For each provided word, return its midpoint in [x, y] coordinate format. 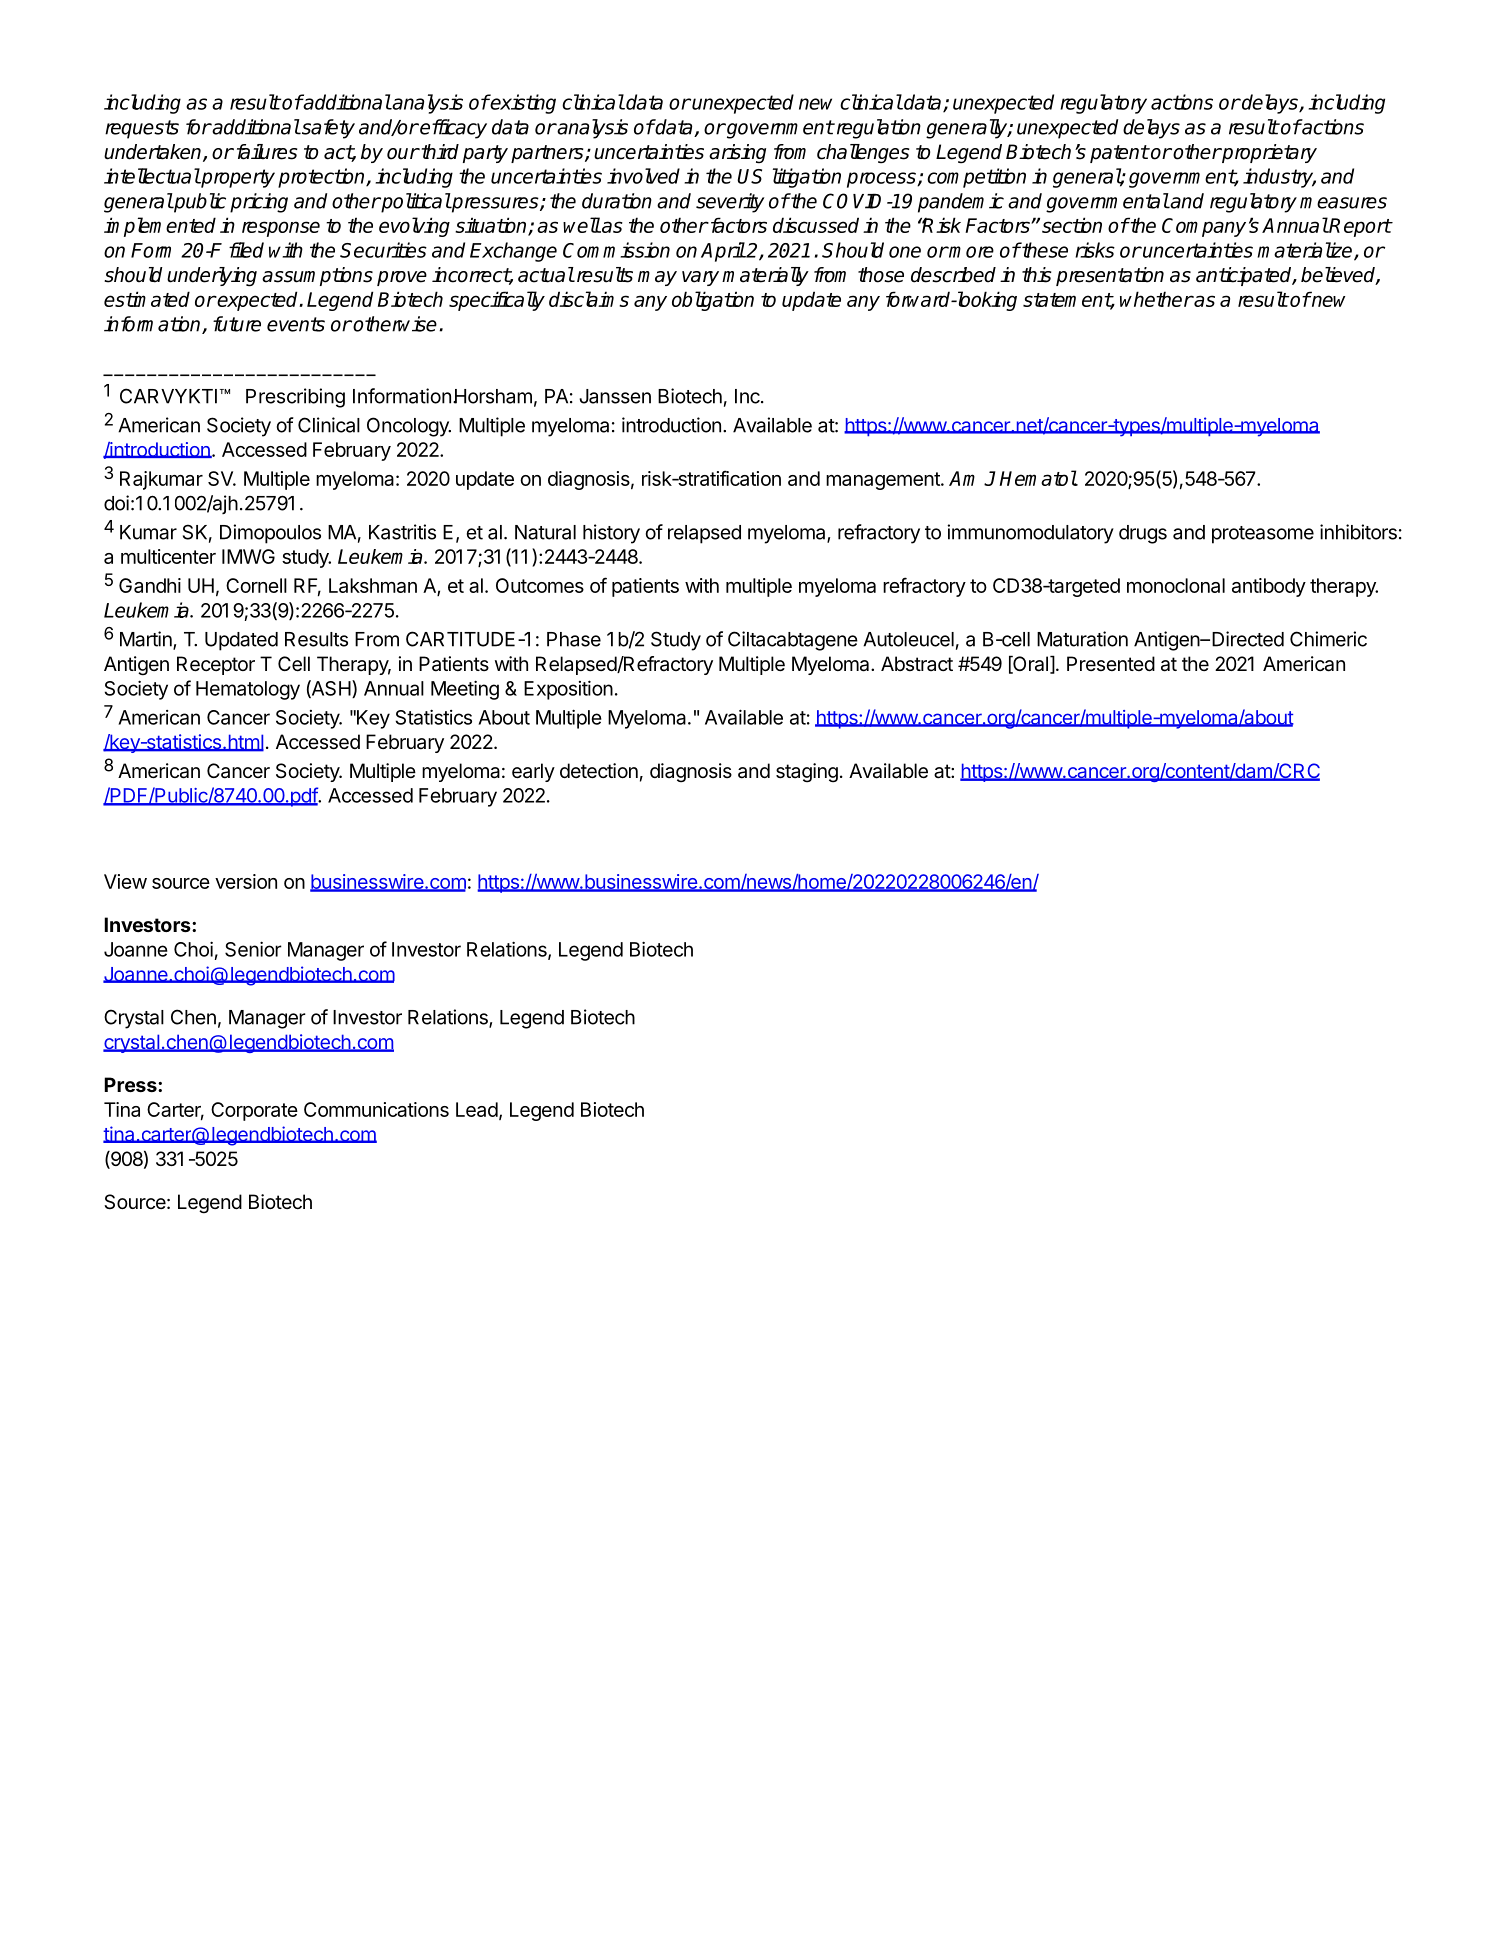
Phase [574, 639]
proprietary [1268, 153]
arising [737, 154]
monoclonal [1176, 585]
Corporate [254, 1111]
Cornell [256, 585]
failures [265, 152]
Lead [477, 1109]
